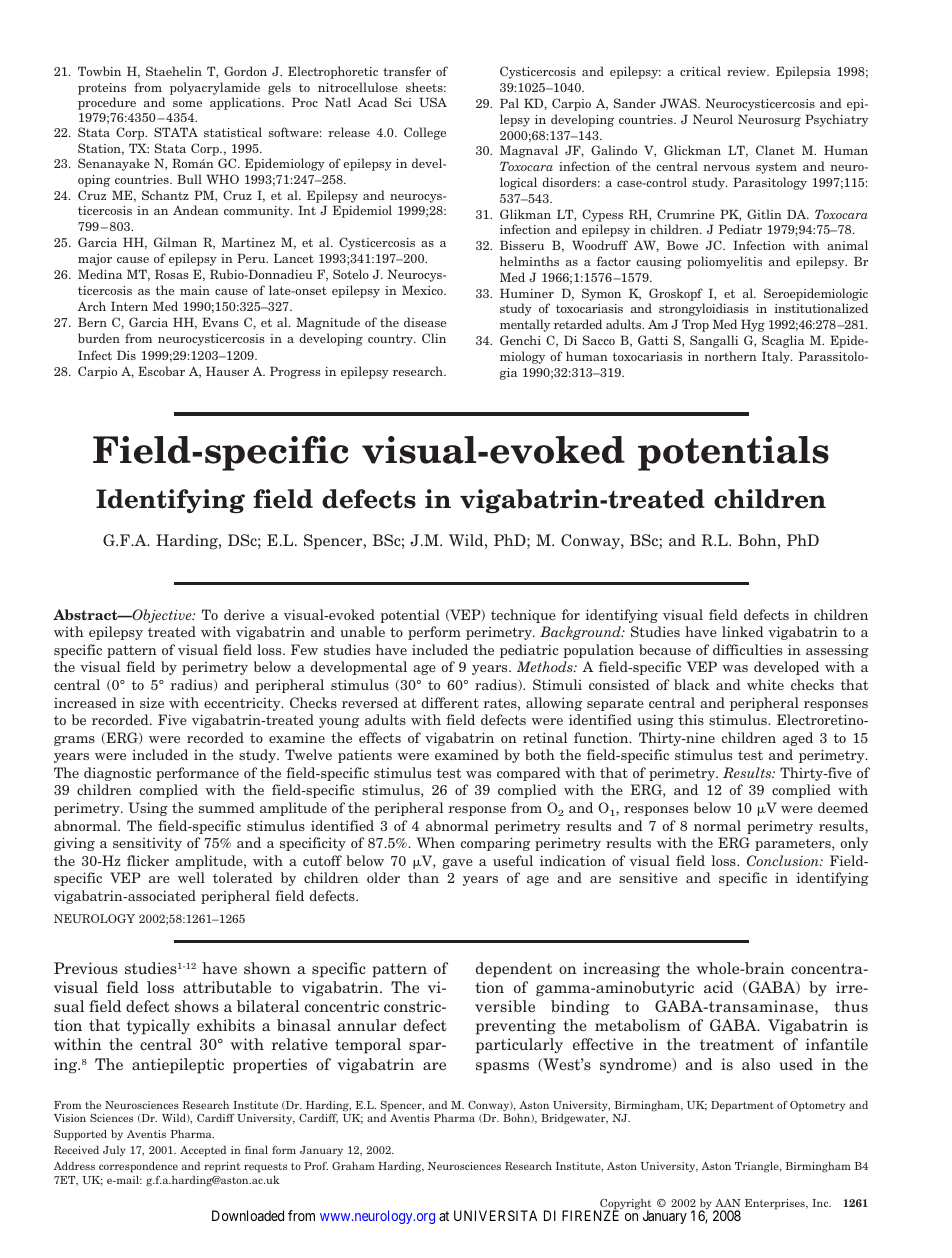 The image size is (952, 1258). Describe the element at coordinates (152, 702) in the page. I see `size` at that location.
